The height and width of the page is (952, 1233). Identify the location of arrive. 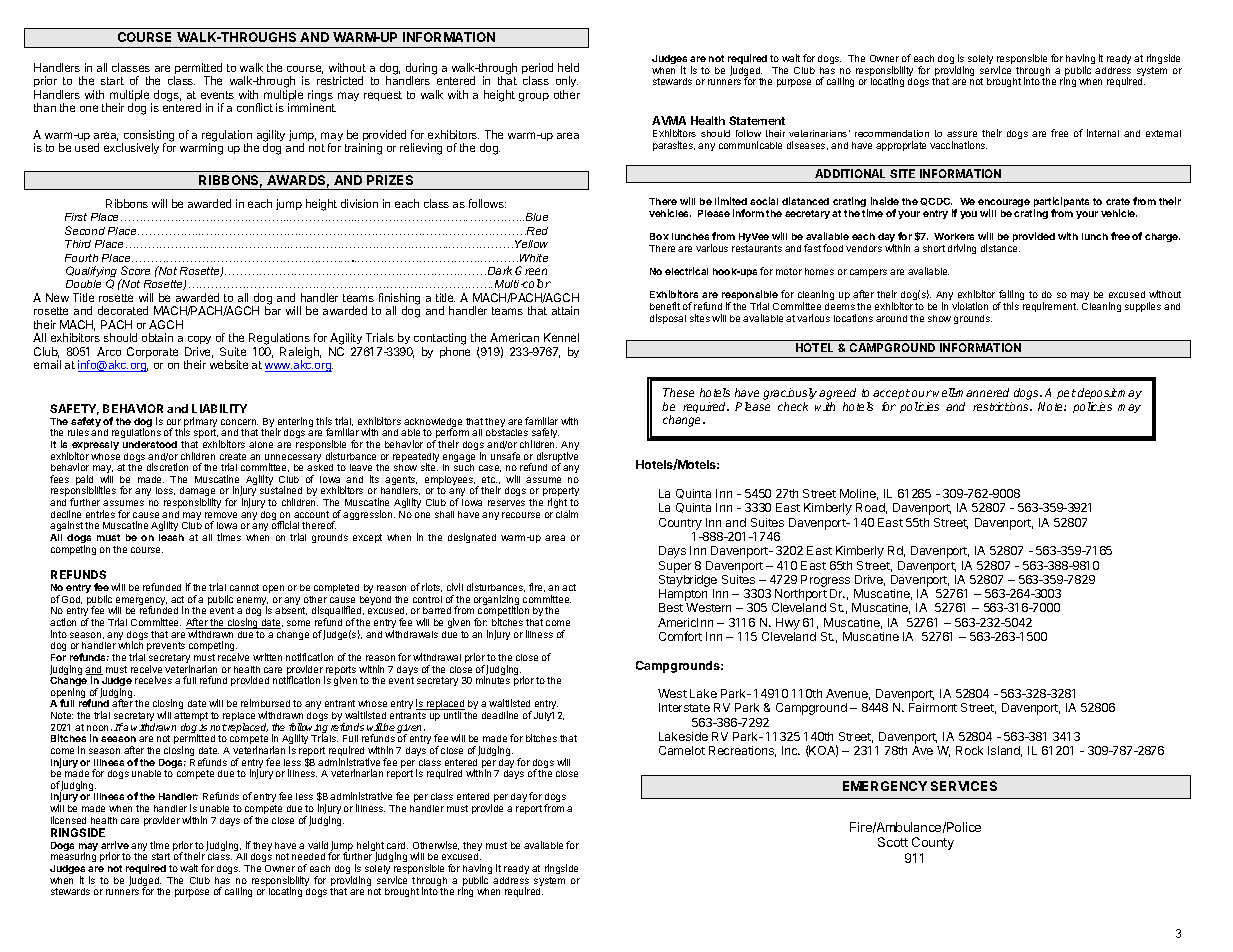
(115, 845).
